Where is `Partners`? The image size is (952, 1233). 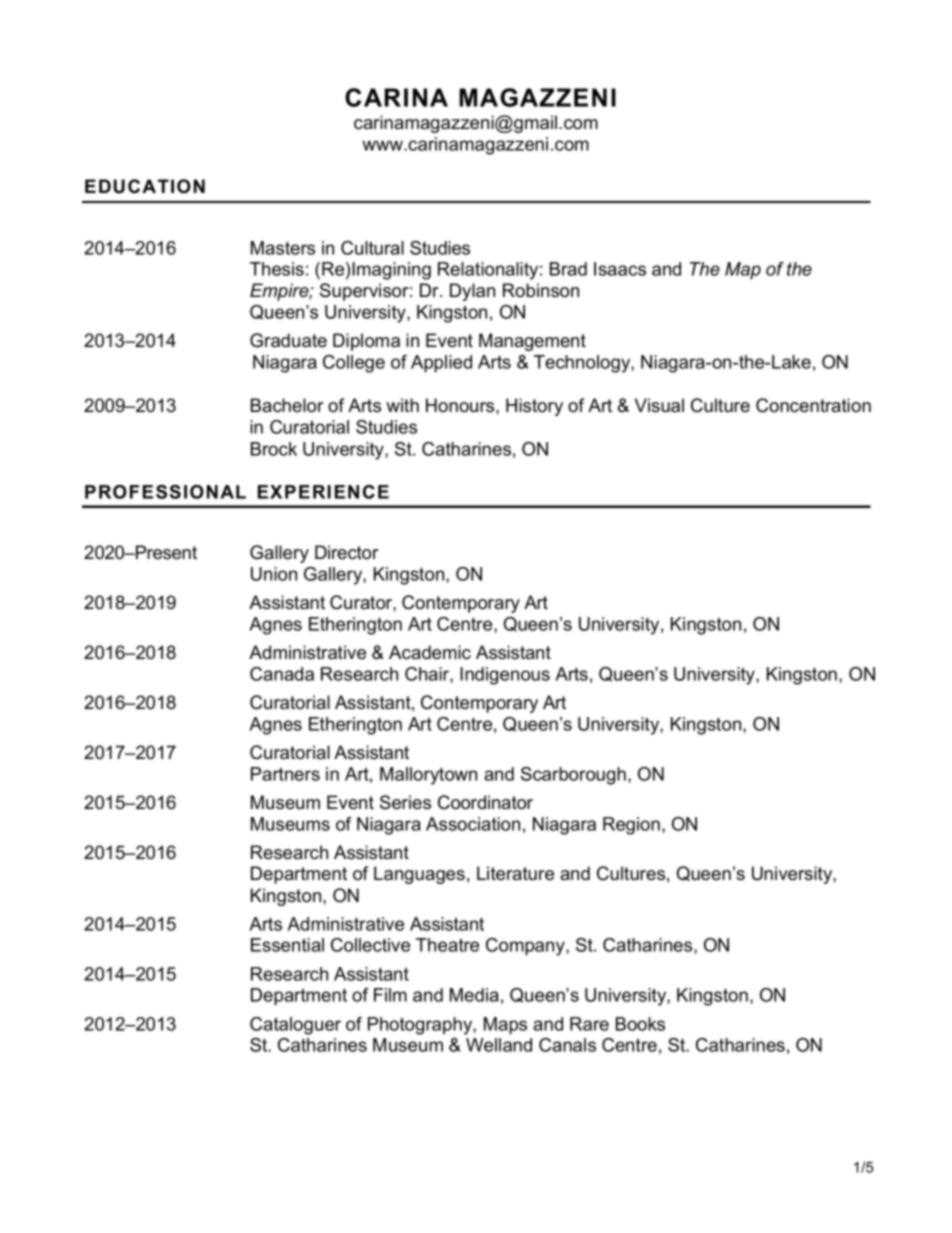
Partners is located at coordinates (285, 774).
